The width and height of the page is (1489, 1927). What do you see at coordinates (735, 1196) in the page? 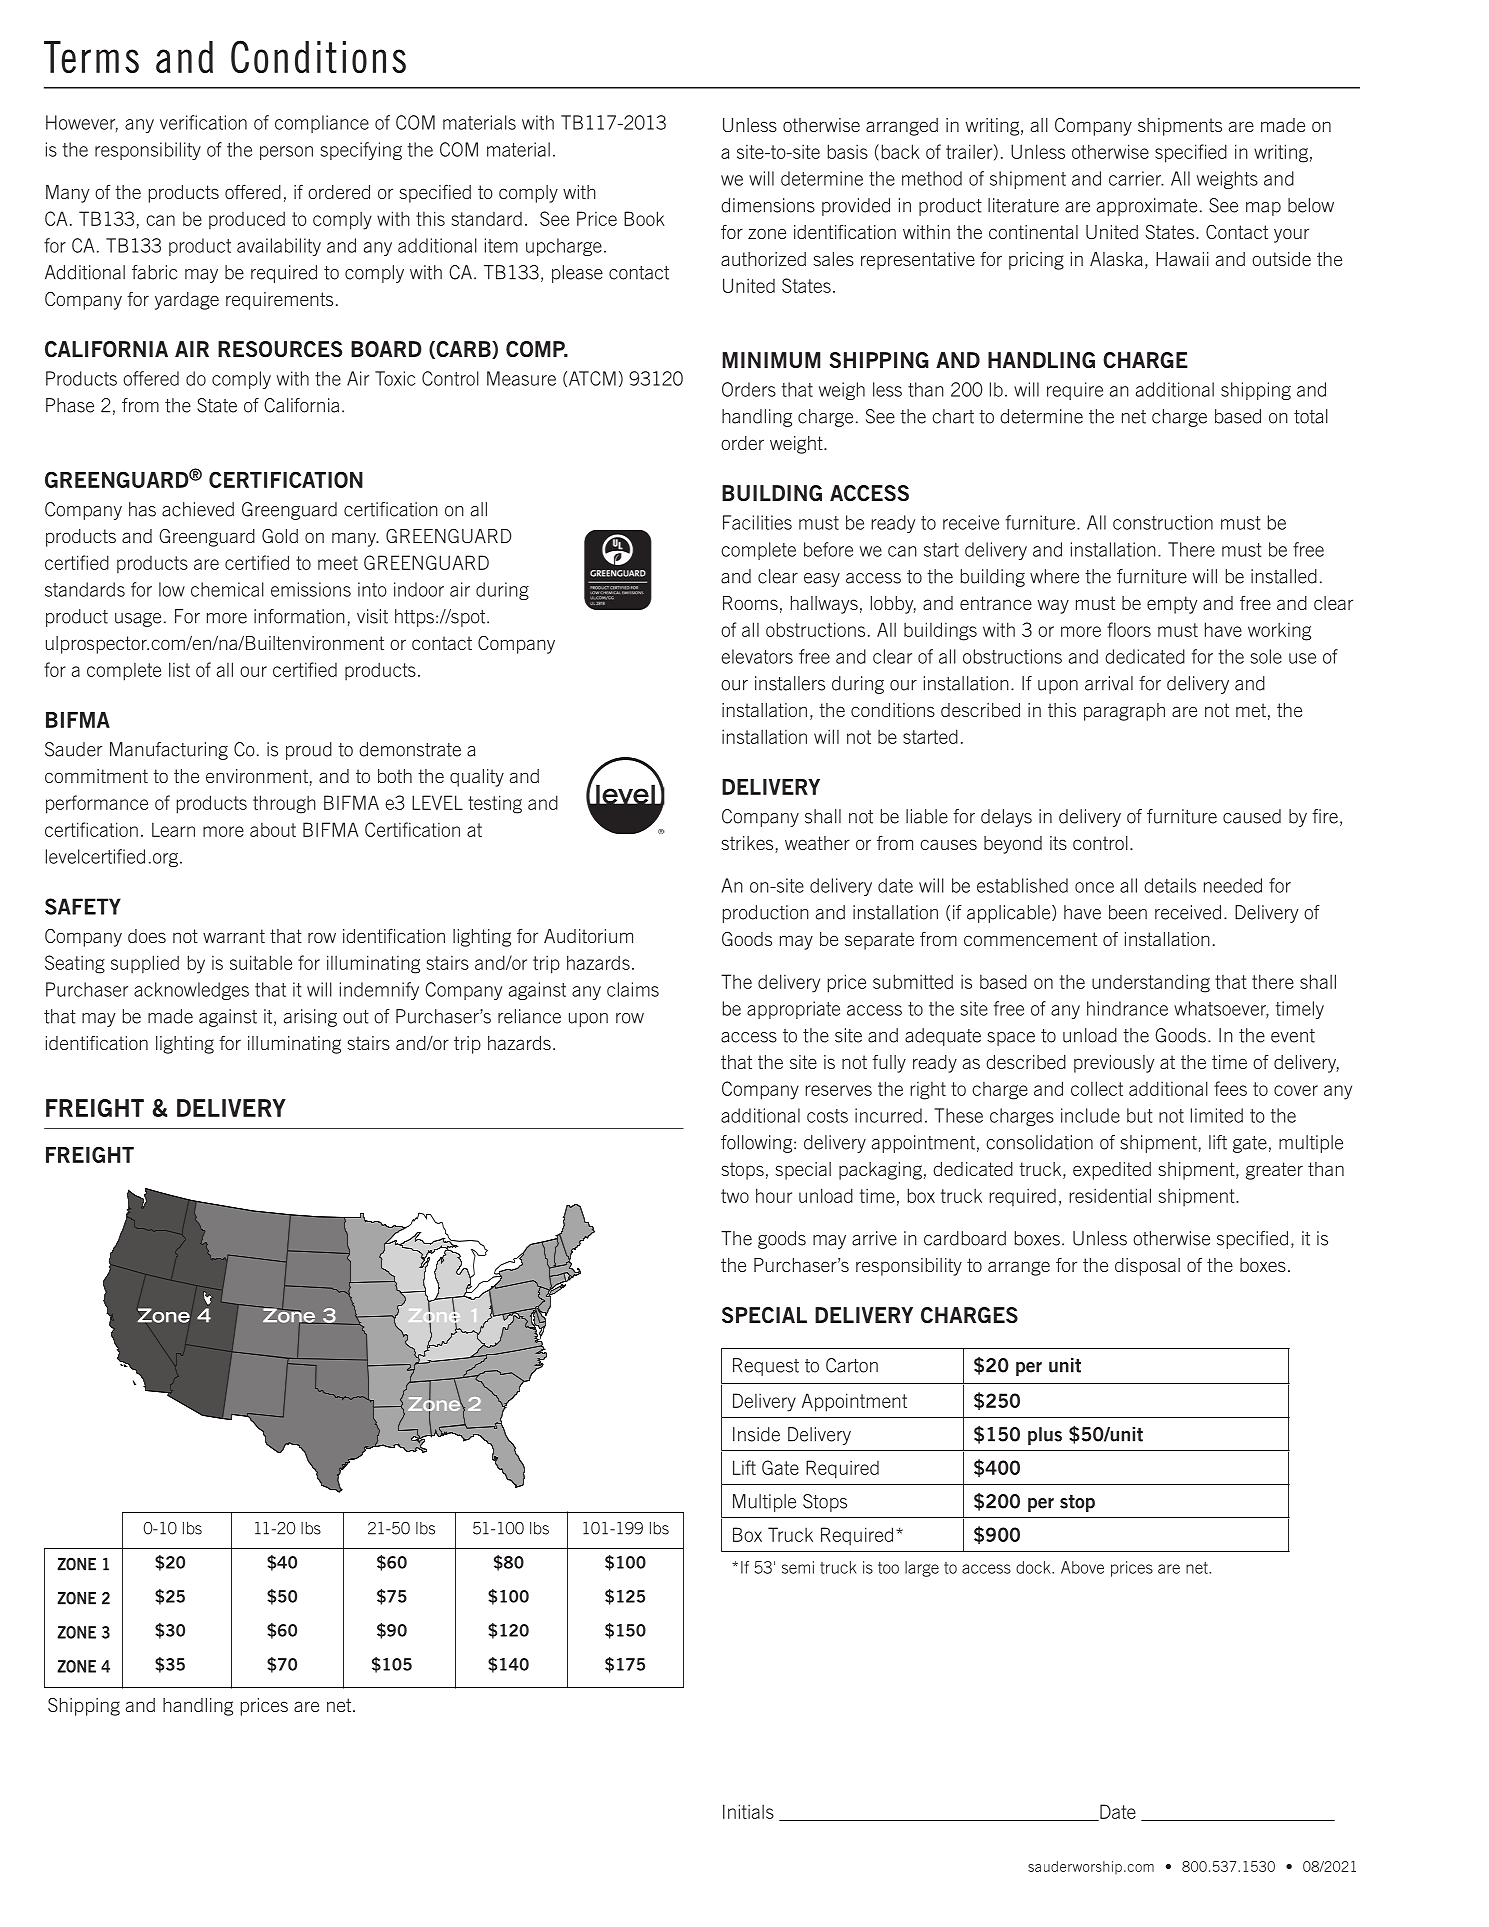
I see `two` at bounding box center [735, 1196].
